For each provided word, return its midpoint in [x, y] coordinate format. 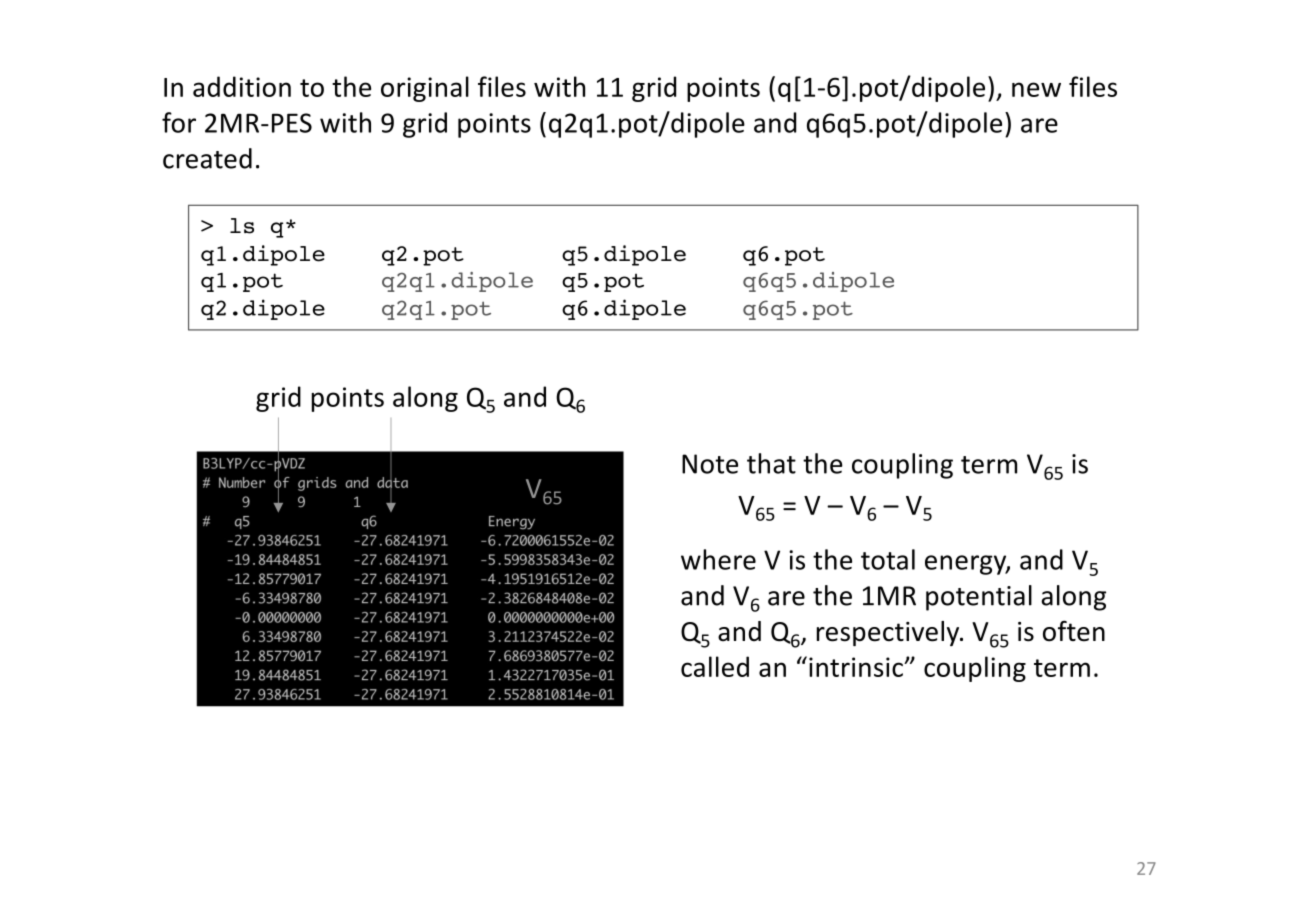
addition [242, 86]
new [1036, 89]
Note [710, 464]
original [425, 89]
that [771, 463]
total [888, 559]
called [715, 666]
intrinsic [857, 667]
